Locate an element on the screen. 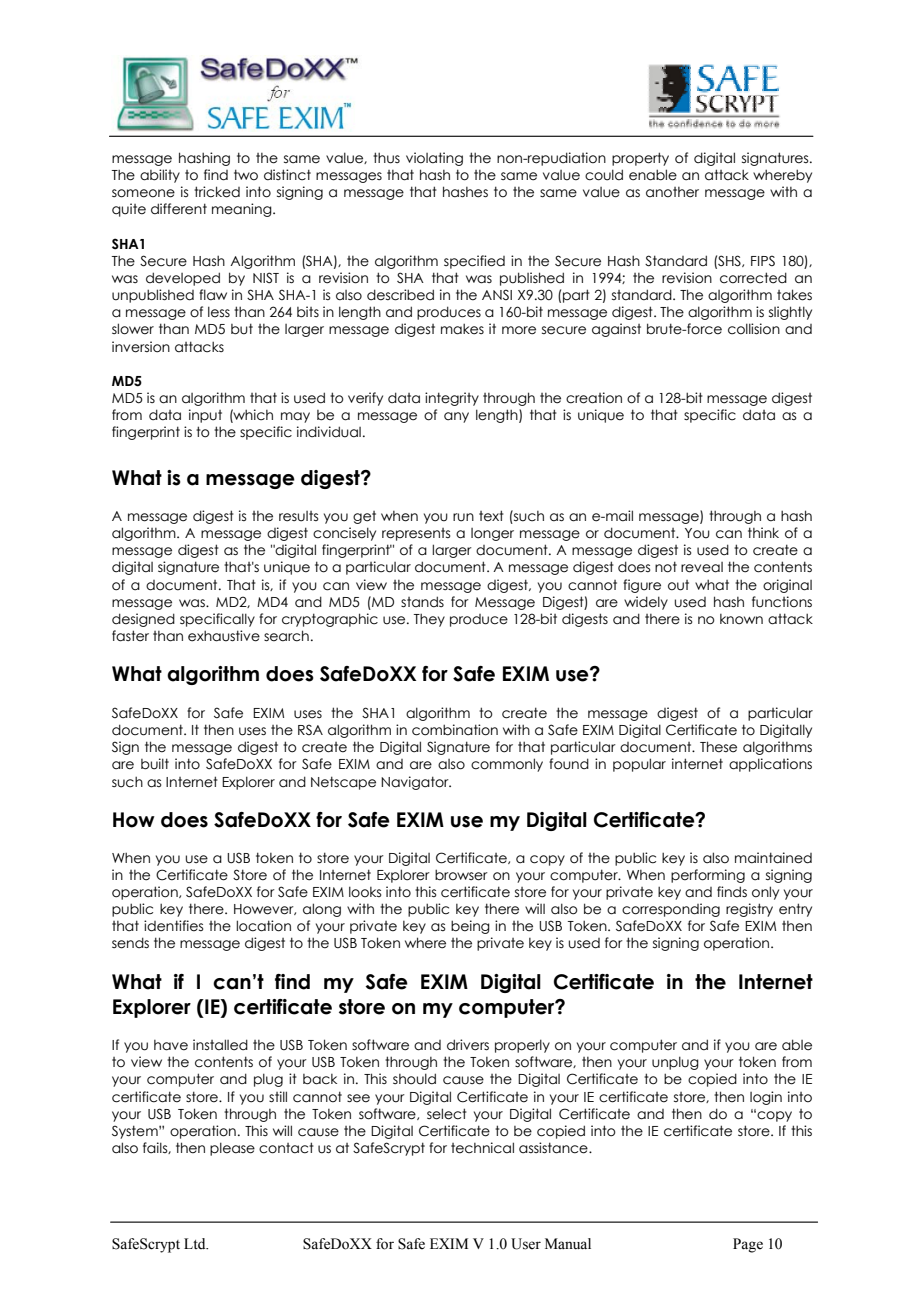 The width and height of the screenshot is (924, 1308). input is located at coordinates (205, 416).
